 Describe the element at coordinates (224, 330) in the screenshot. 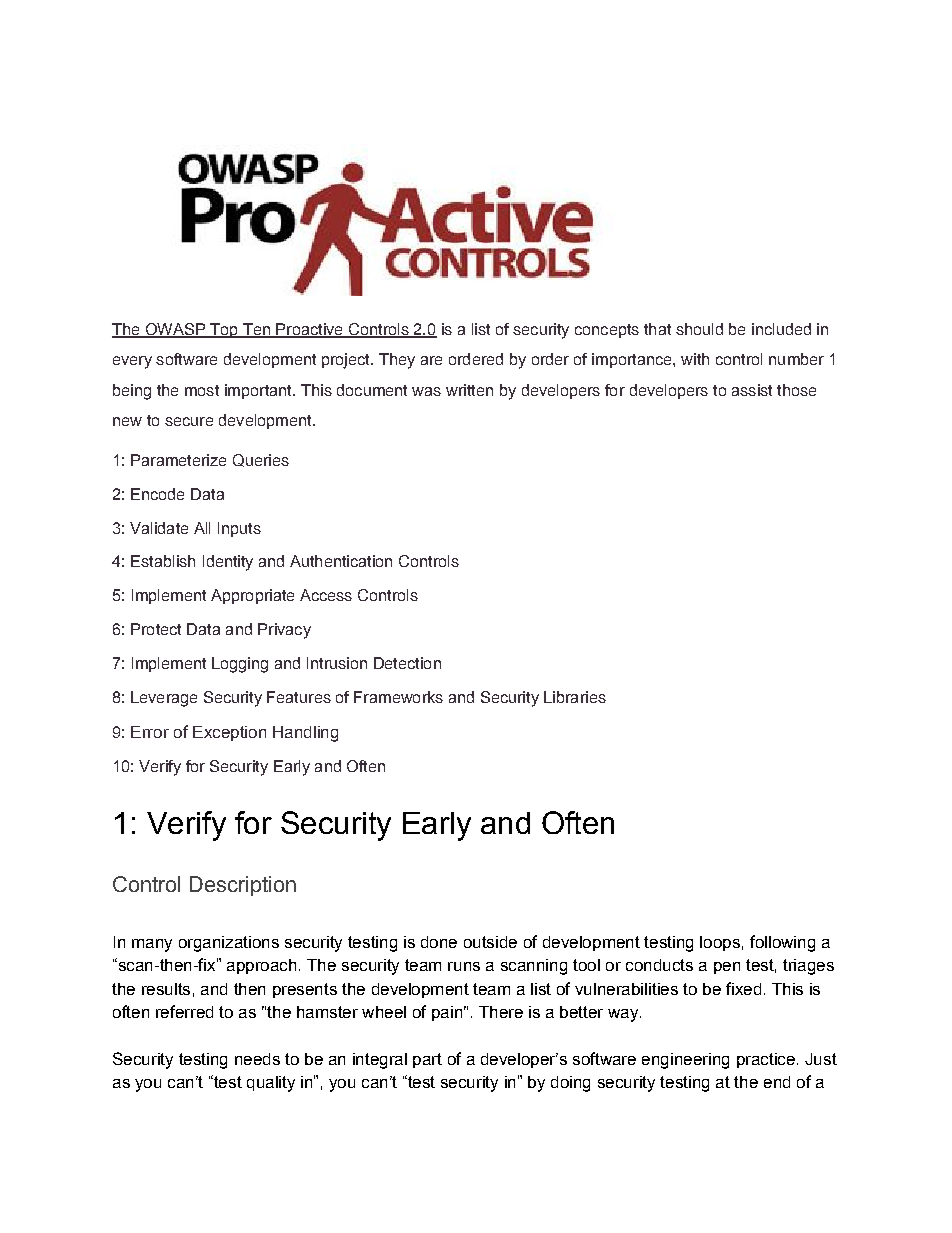

I see `Top` at that location.
